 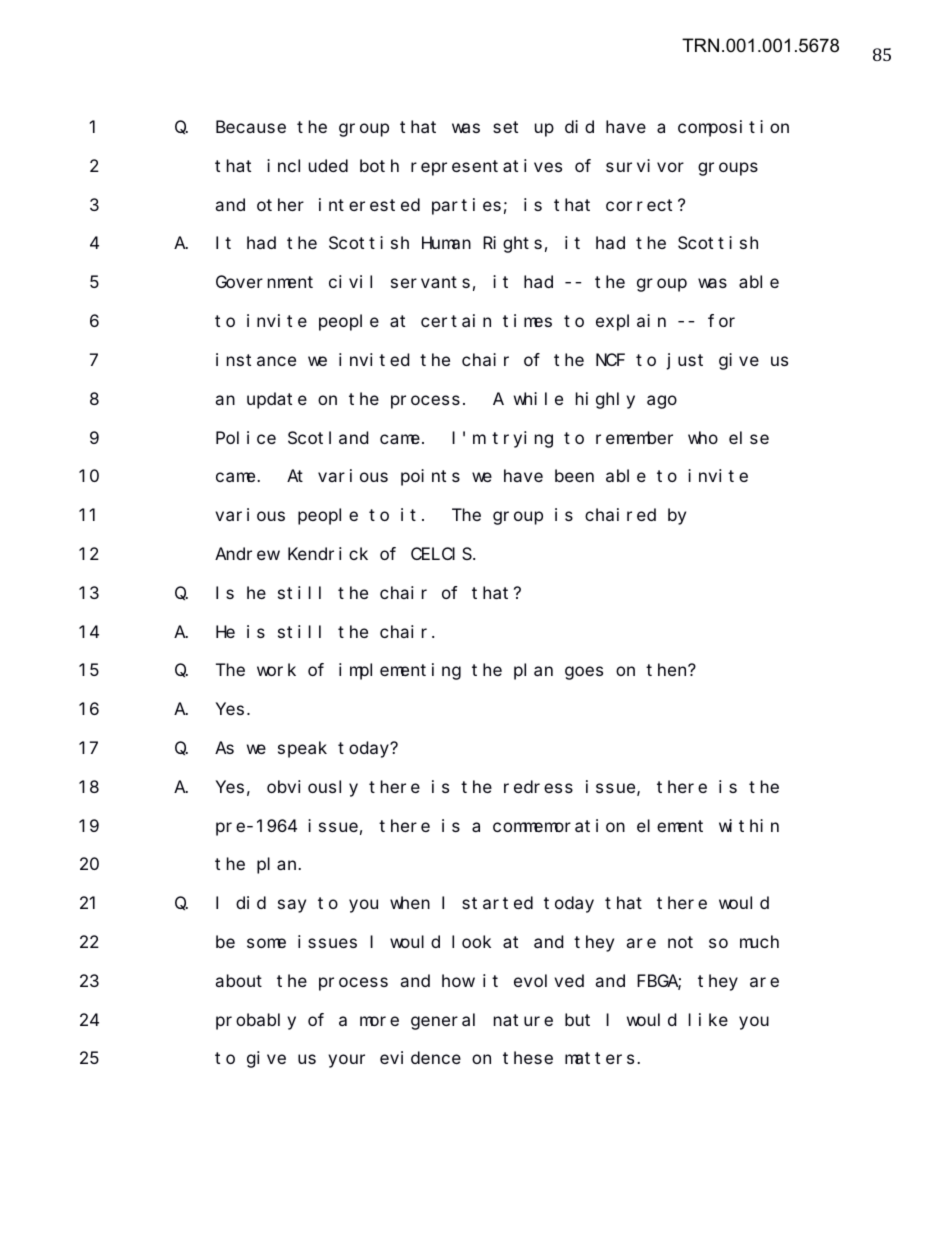 I want to click on representatives, so click(x=486, y=167).
